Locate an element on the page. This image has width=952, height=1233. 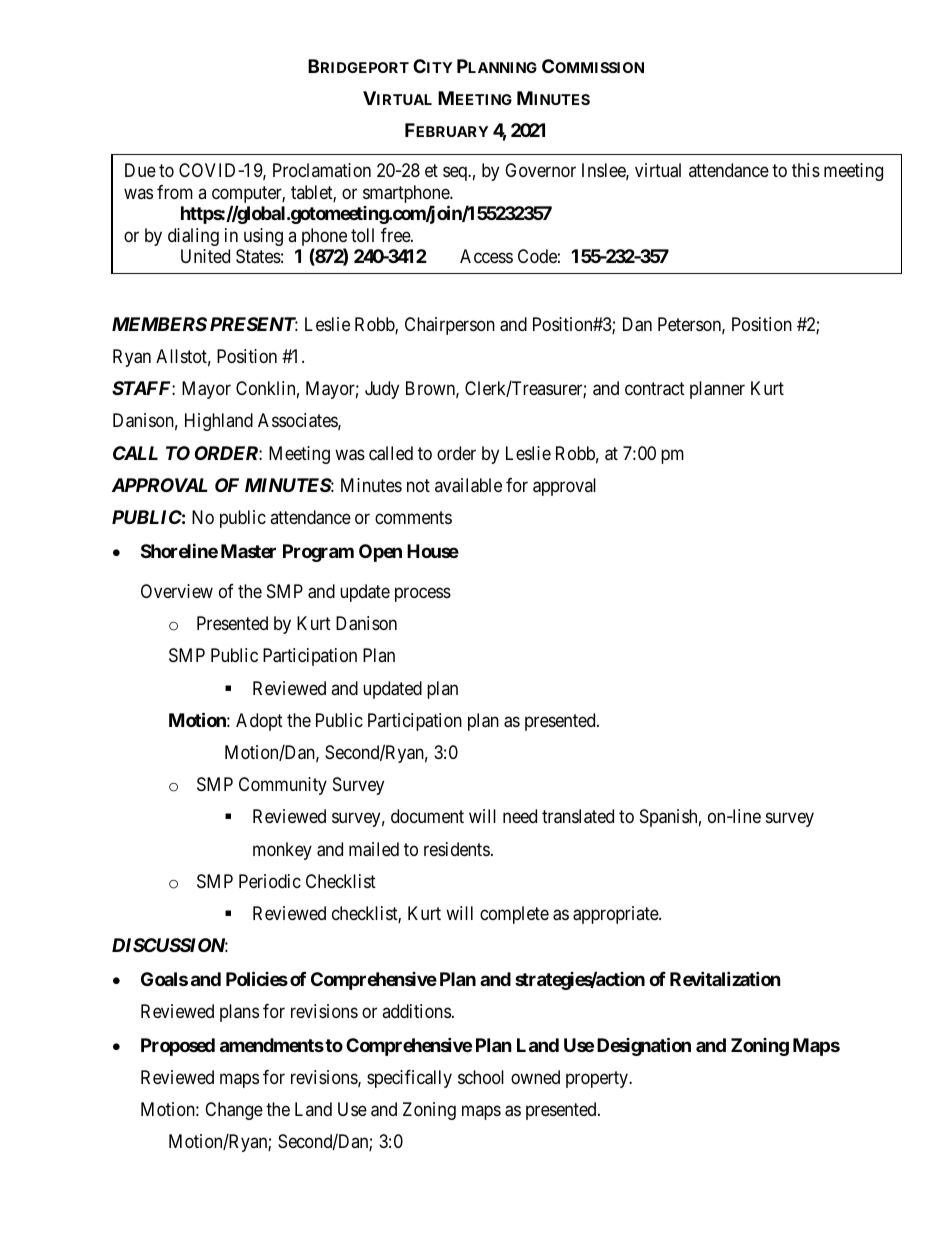
Designation is located at coordinates (644, 1046).
